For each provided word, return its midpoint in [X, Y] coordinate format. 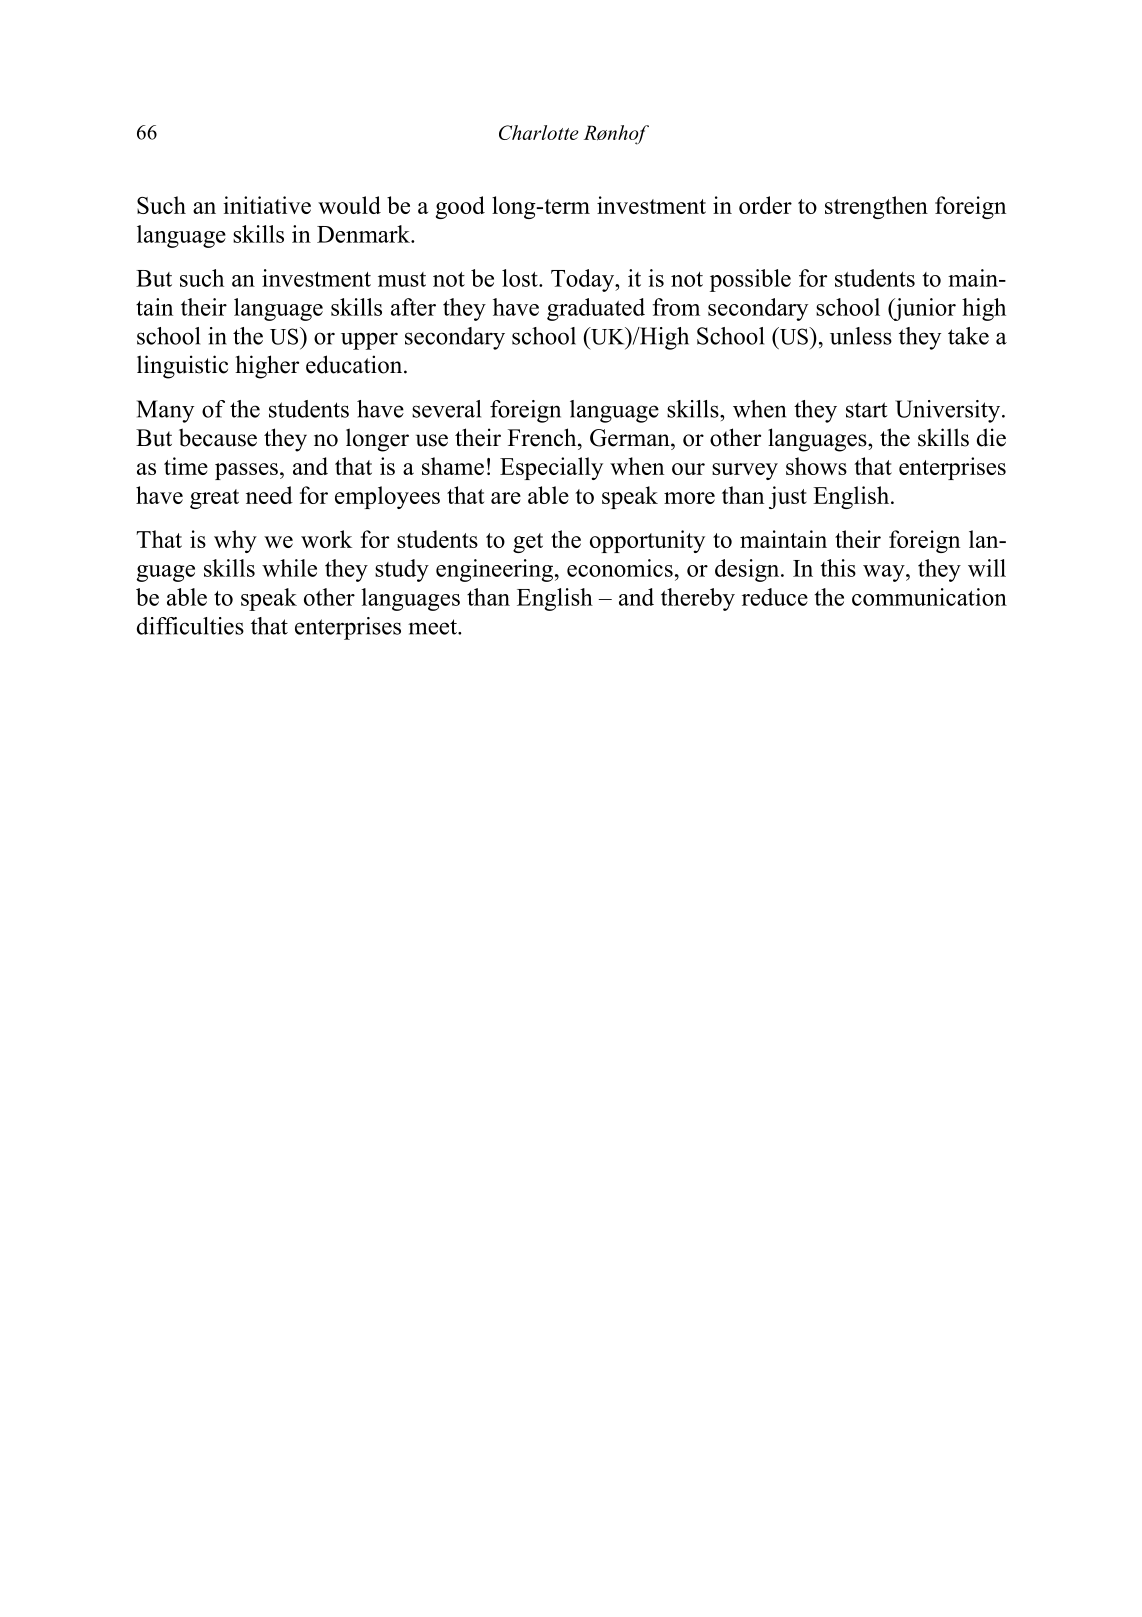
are [506, 498]
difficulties [190, 626]
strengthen [876, 207]
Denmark [364, 234]
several [446, 409]
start [867, 410]
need [269, 495]
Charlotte [538, 132]
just [788, 497]
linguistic [182, 367]
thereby [698, 599]
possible [750, 280]
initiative [267, 205]
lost [521, 278]
